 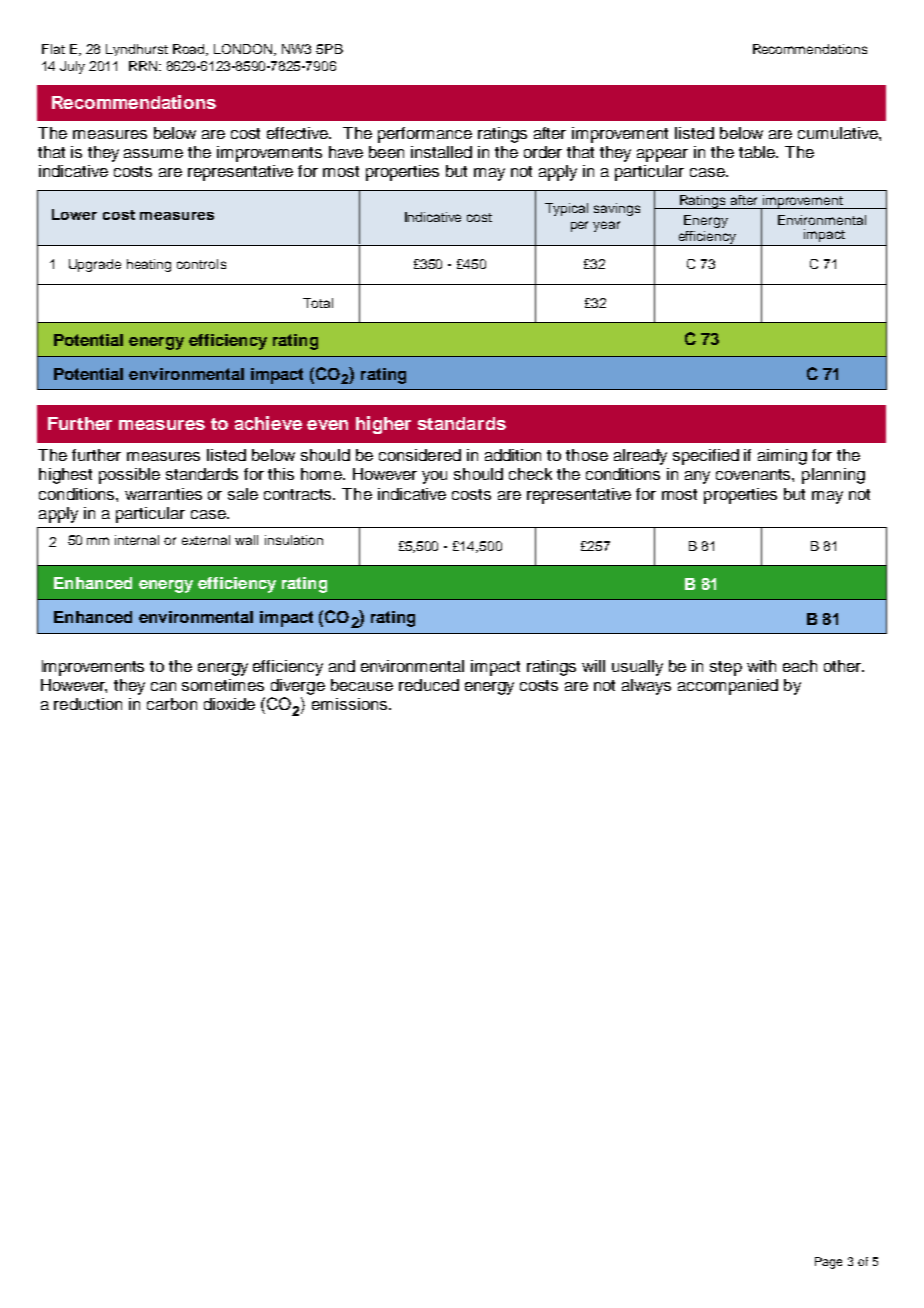 What do you see at coordinates (782, 457) in the screenshot?
I see `aiming` at bounding box center [782, 457].
